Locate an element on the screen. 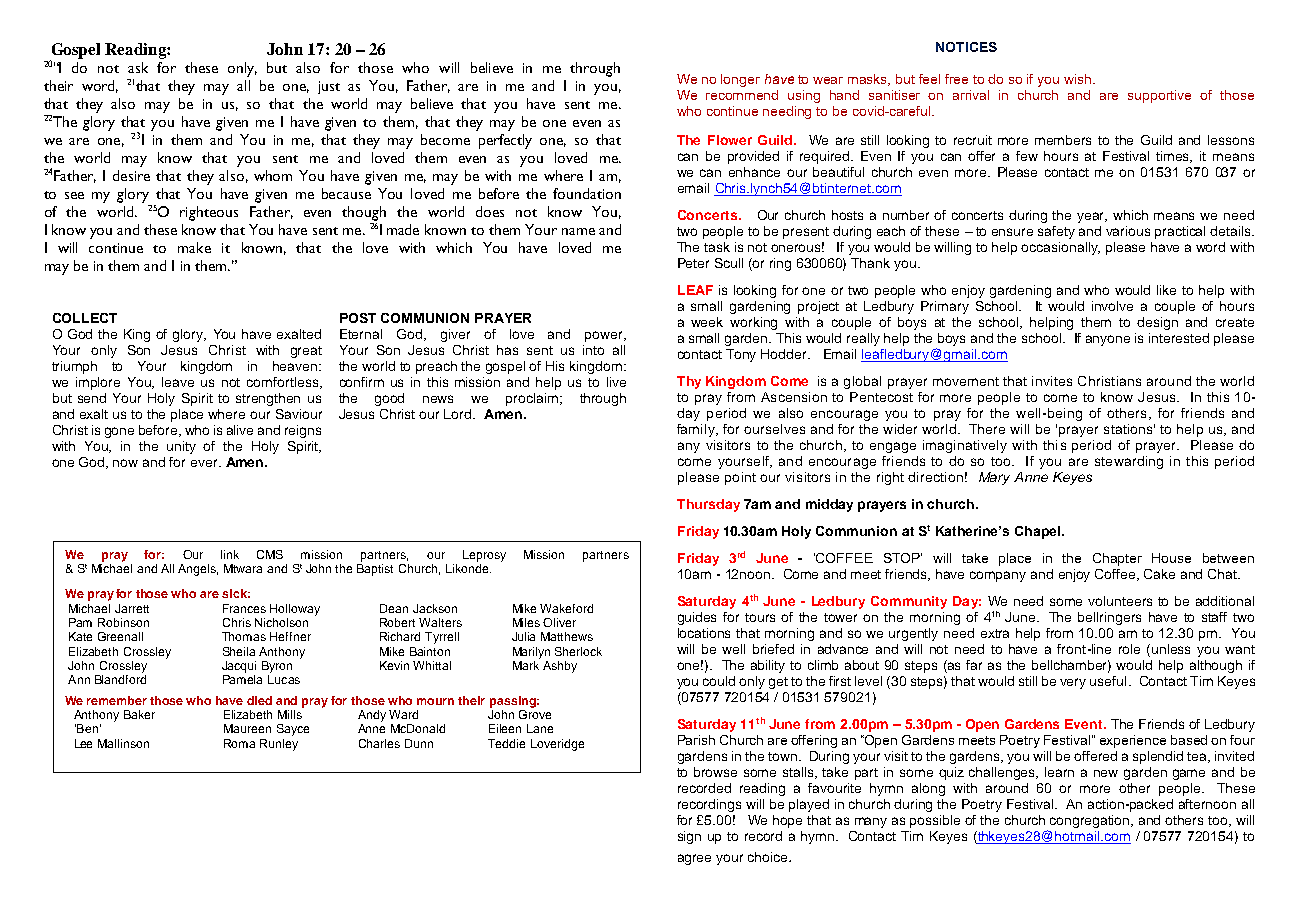 This screenshot has width=1308, height=924. wish is located at coordinates (1079, 79).
